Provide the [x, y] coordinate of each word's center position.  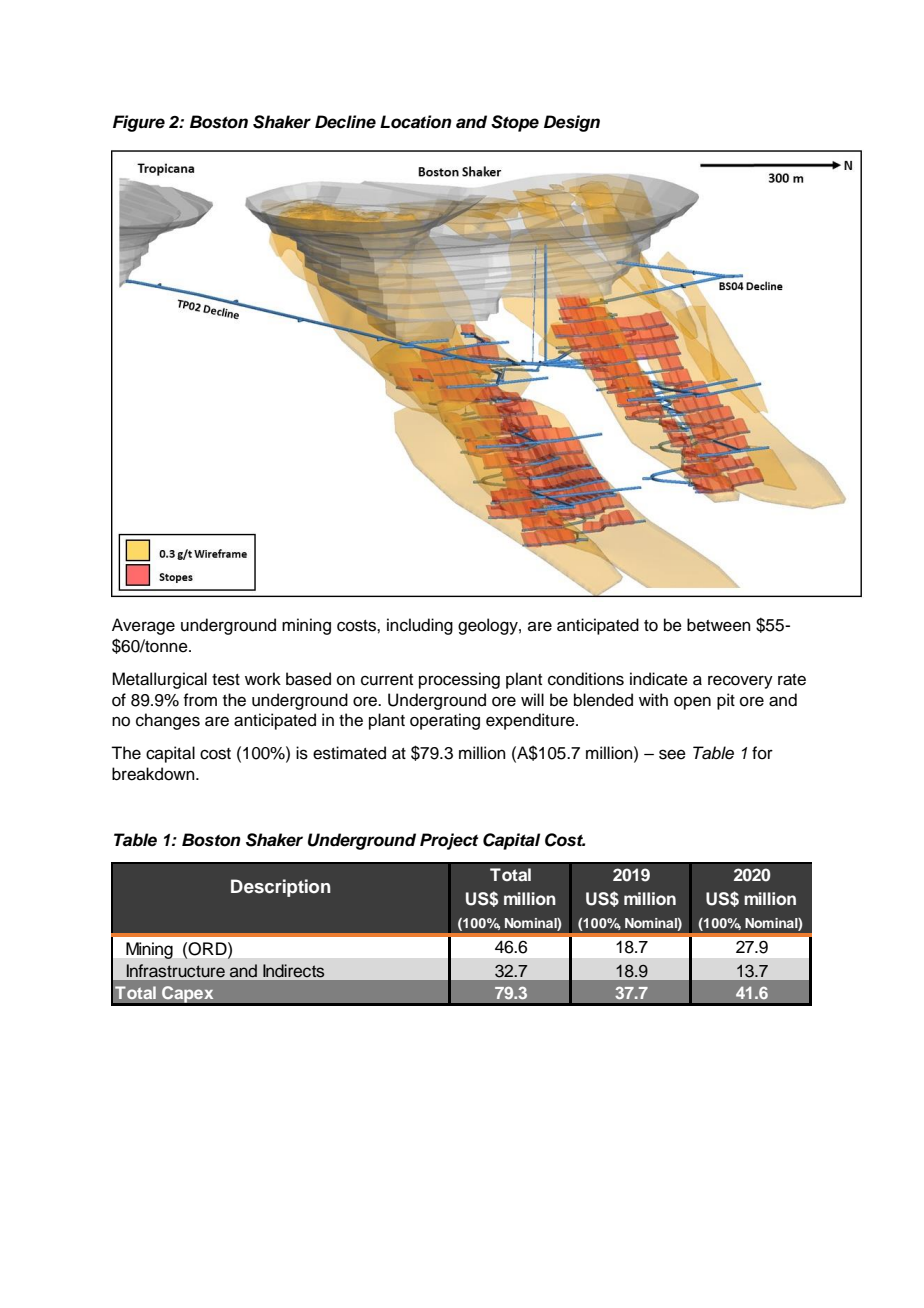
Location [416, 122]
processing [459, 680]
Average [143, 626]
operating [445, 721]
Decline [345, 122]
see [672, 754]
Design [572, 123]
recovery [740, 682]
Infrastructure [176, 971]
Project [449, 841]
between [719, 625]
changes [168, 721]
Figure [139, 123]
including [420, 626]
